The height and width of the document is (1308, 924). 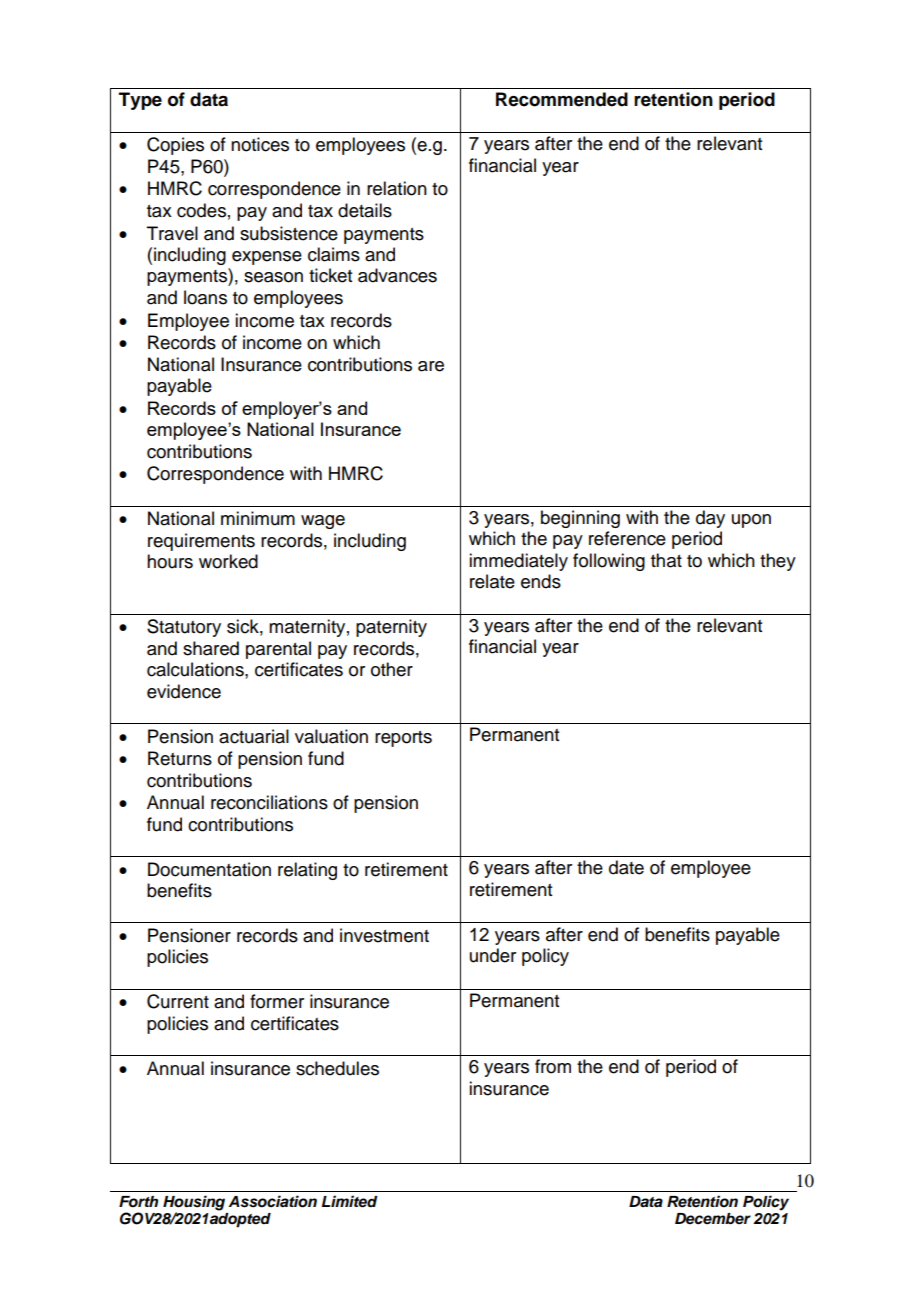 I want to click on Documentation, so click(x=209, y=869).
